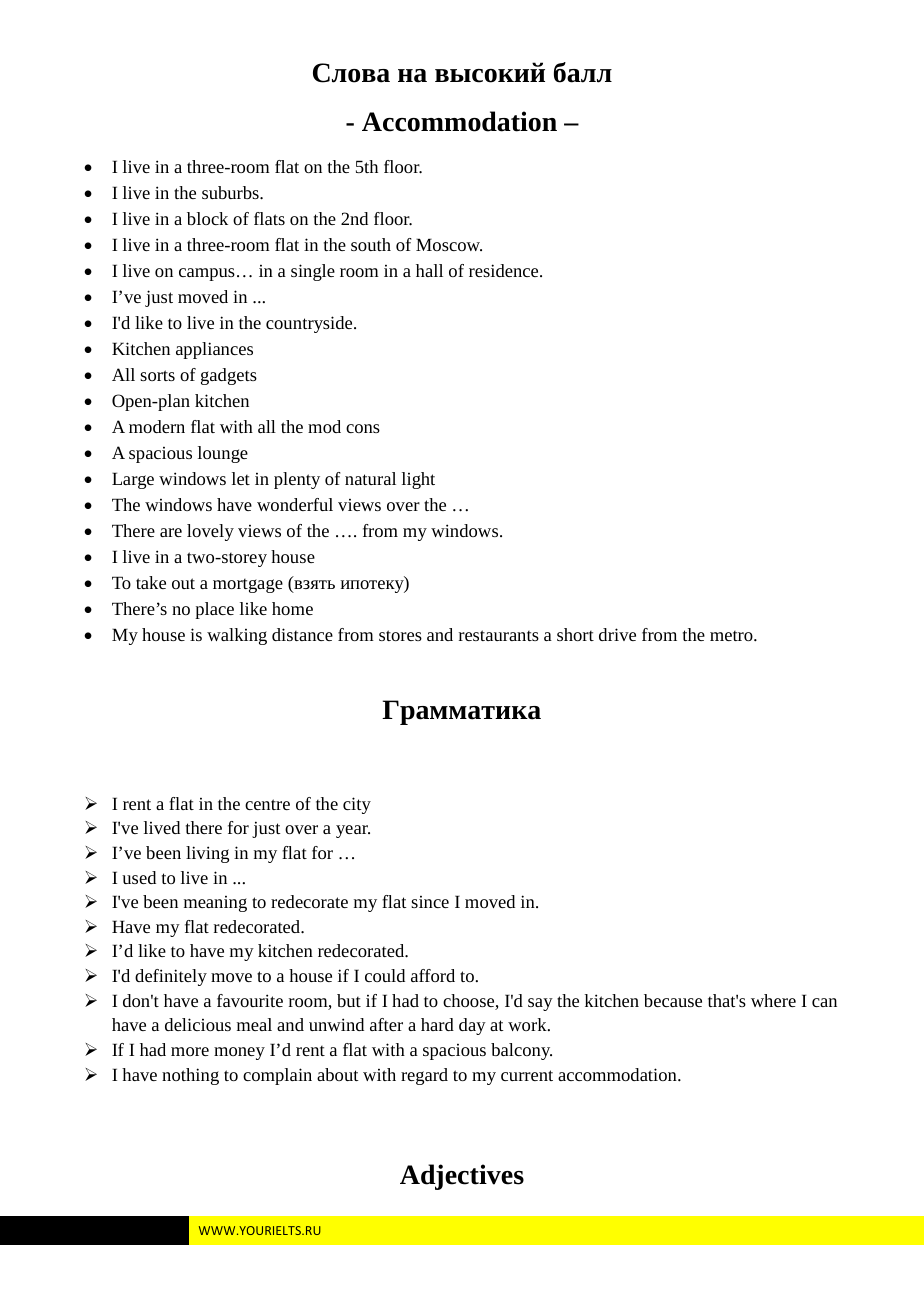  I want to click on block, so click(207, 218).
